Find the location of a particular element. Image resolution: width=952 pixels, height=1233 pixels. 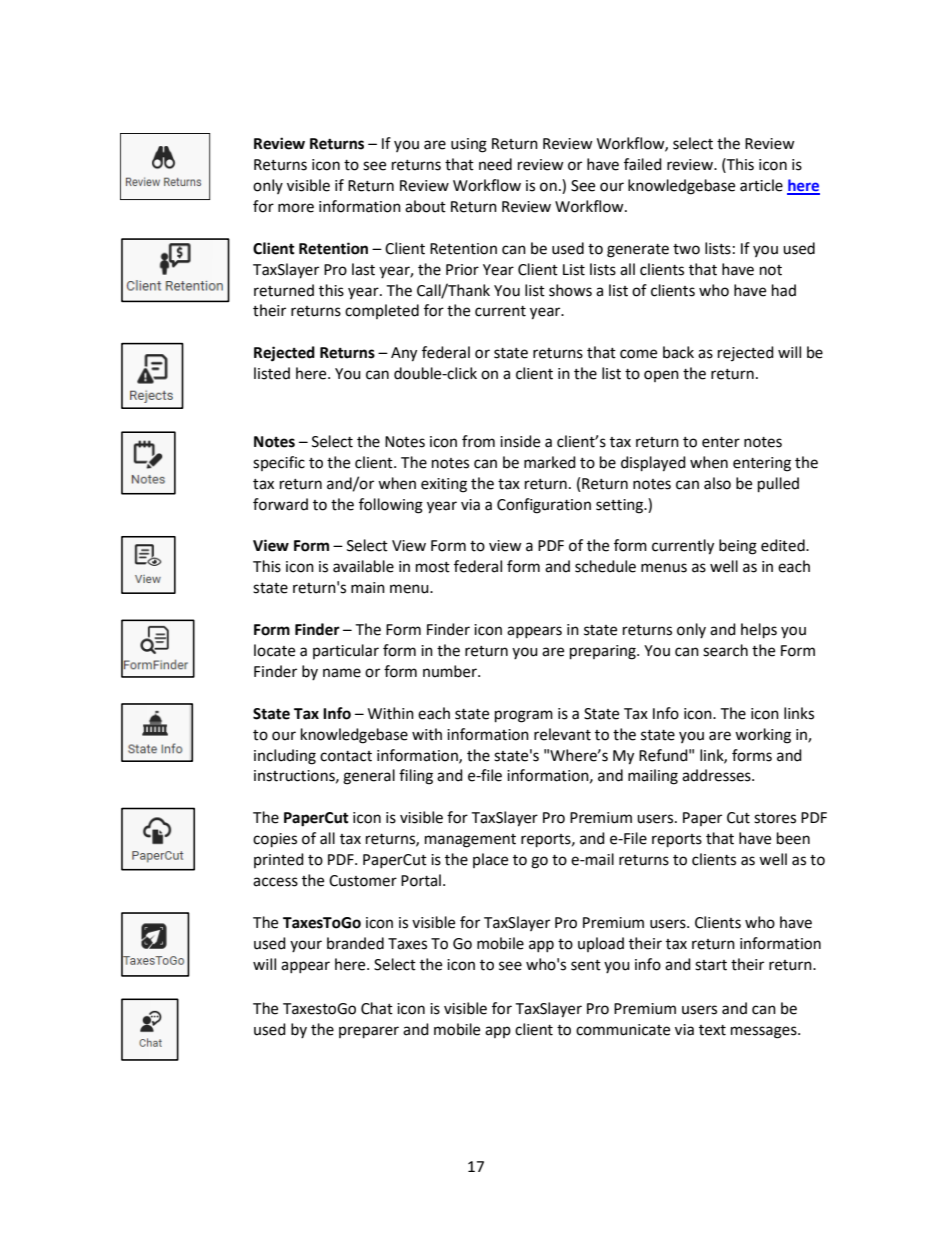

schedule is located at coordinates (605, 566).
